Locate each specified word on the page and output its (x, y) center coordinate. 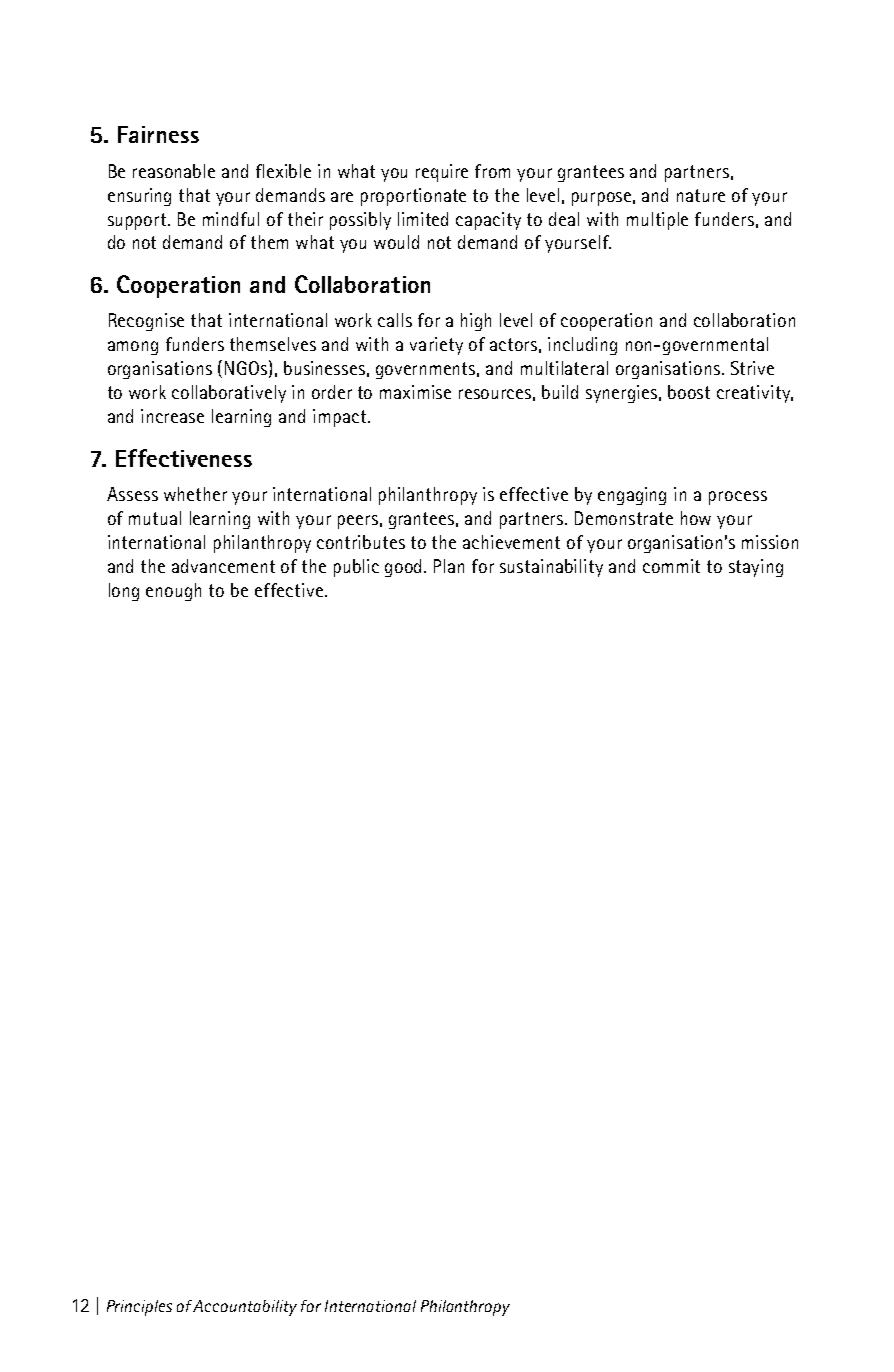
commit (671, 566)
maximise (415, 392)
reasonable (174, 171)
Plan (449, 566)
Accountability (245, 1308)
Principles (139, 1308)
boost (689, 392)
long (124, 592)
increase (172, 416)
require (442, 173)
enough (173, 592)
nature (701, 195)
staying (756, 568)
